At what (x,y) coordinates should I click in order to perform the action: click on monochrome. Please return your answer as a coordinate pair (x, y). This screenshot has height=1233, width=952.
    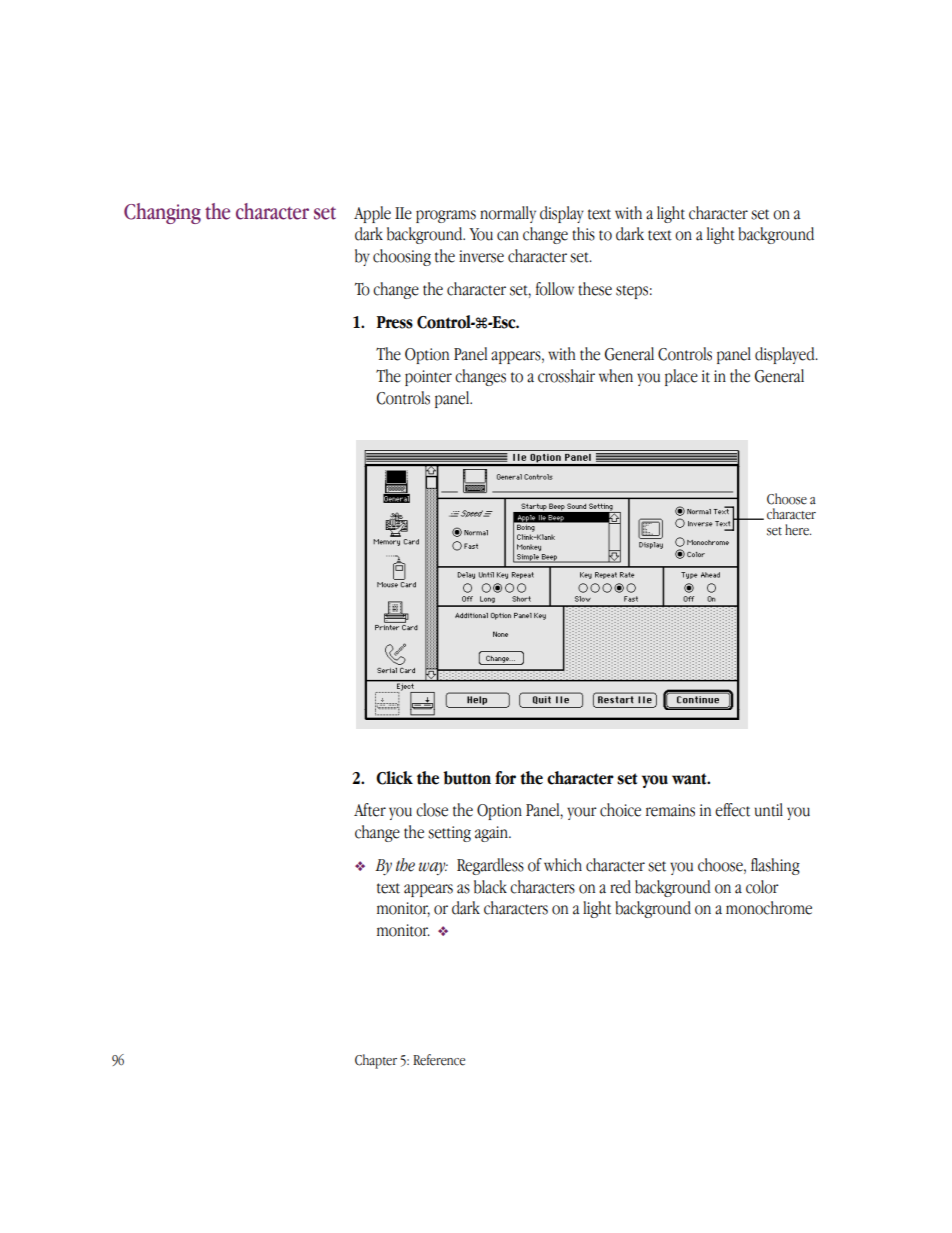
    Looking at the image, I should click on (769, 908).
